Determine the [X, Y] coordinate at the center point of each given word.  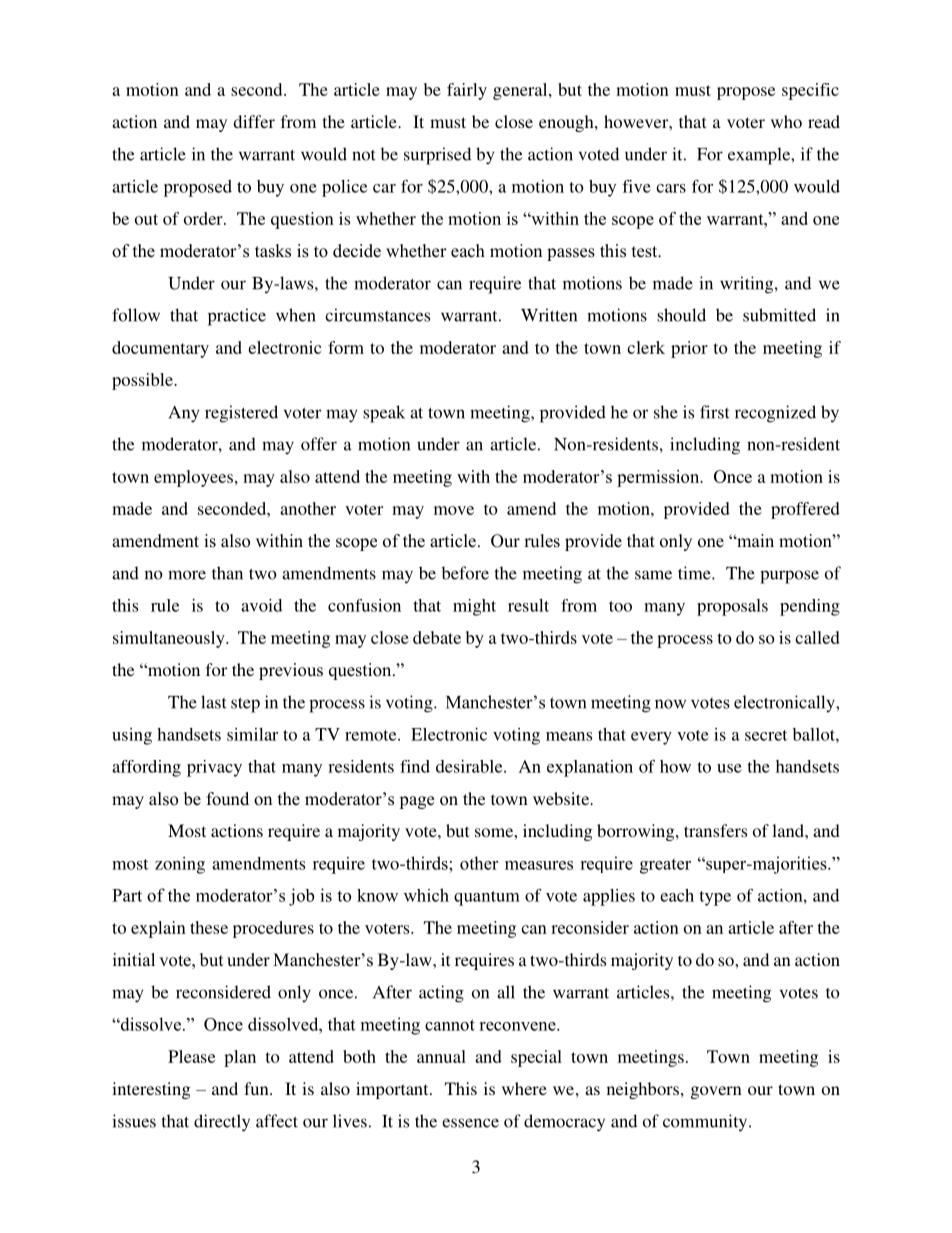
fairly [467, 91]
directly [222, 1123]
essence [470, 1123]
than [227, 573]
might [474, 607]
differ [254, 121]
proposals [732, 607]
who [786, 121]
